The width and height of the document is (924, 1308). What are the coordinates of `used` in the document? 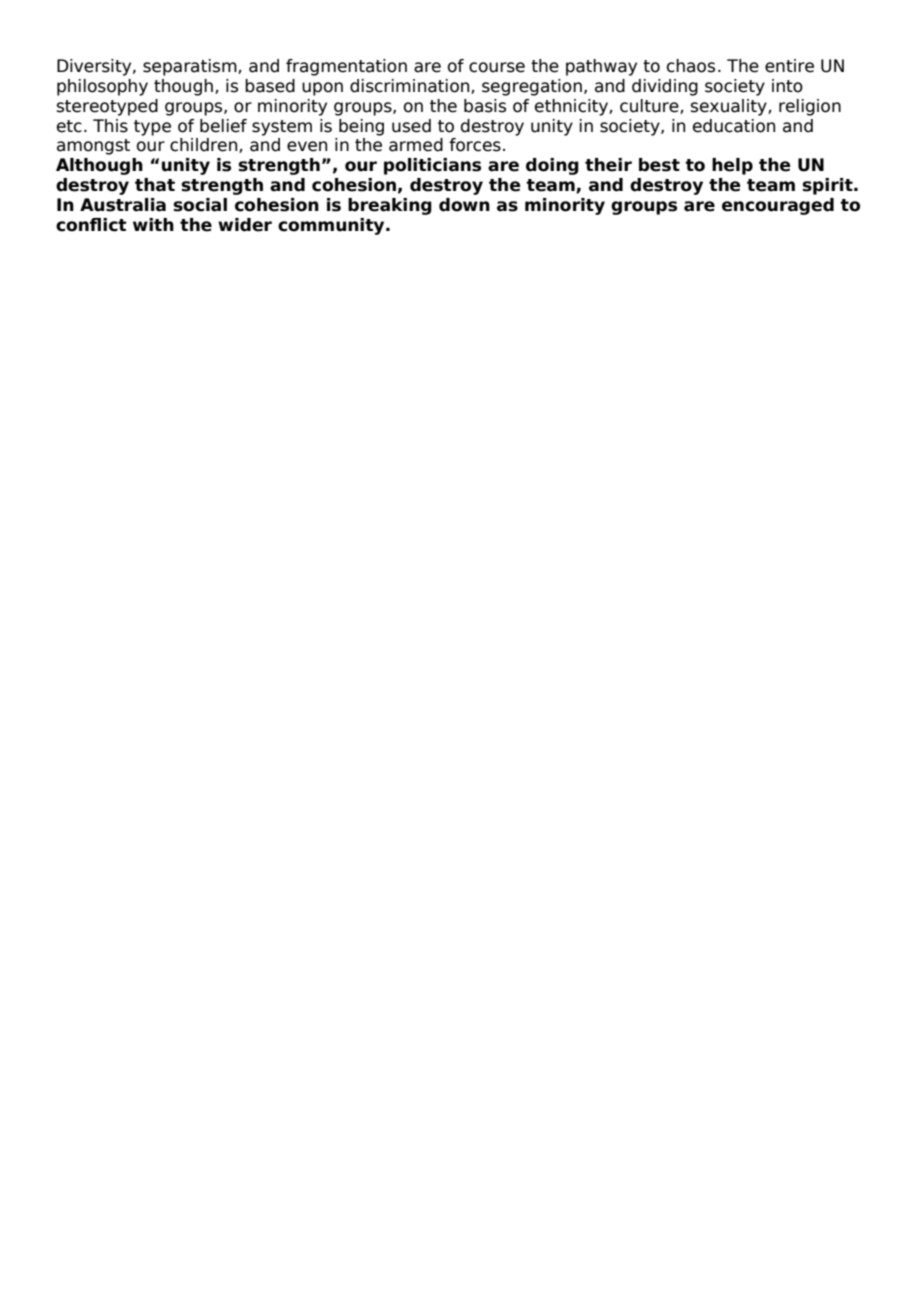 It's located at (411, 126).
